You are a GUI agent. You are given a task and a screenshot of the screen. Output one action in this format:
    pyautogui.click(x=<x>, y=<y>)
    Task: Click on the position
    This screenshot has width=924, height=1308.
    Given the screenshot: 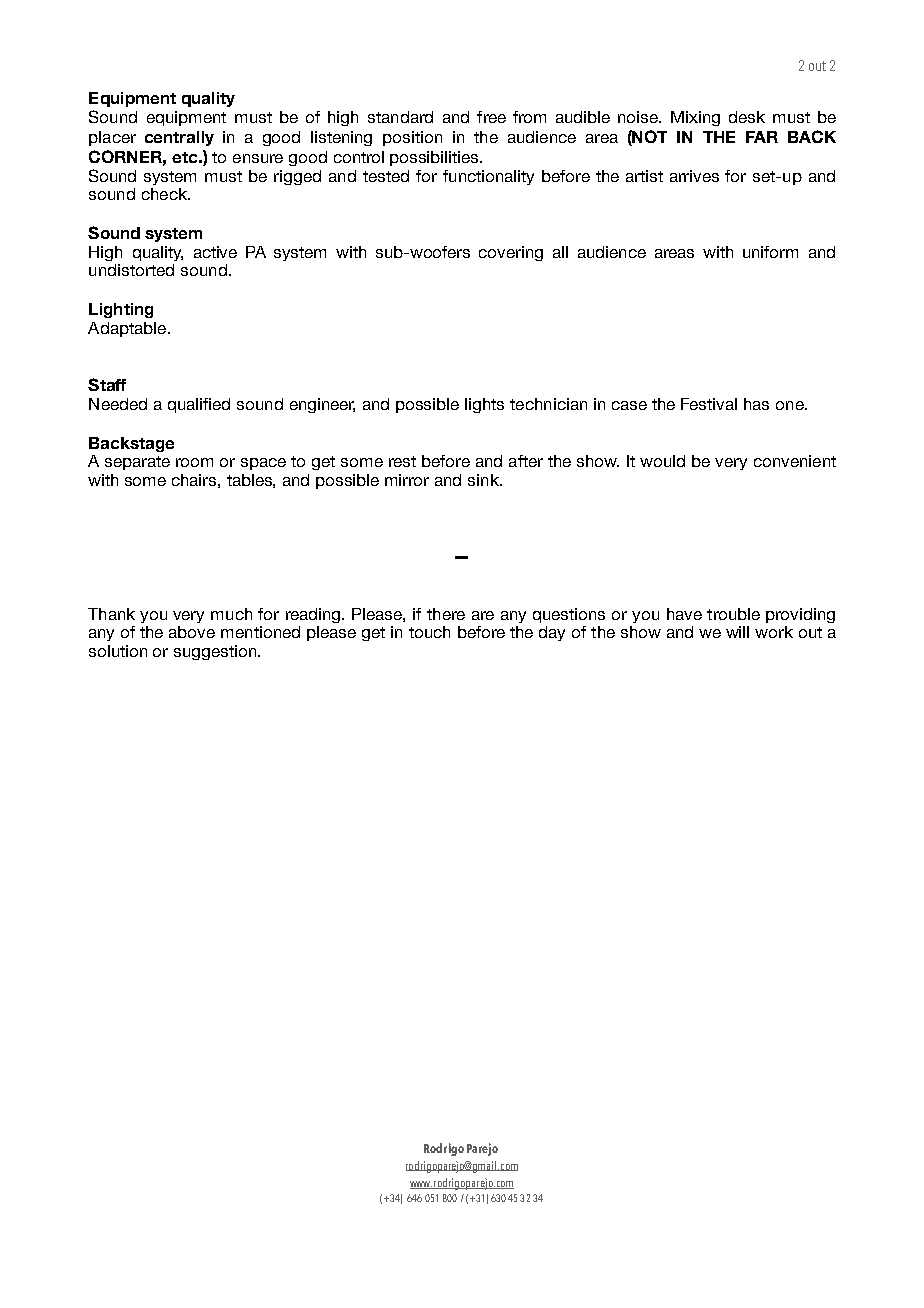 What is the action you would take?
    pyautogui.click(x=412, y=138)
